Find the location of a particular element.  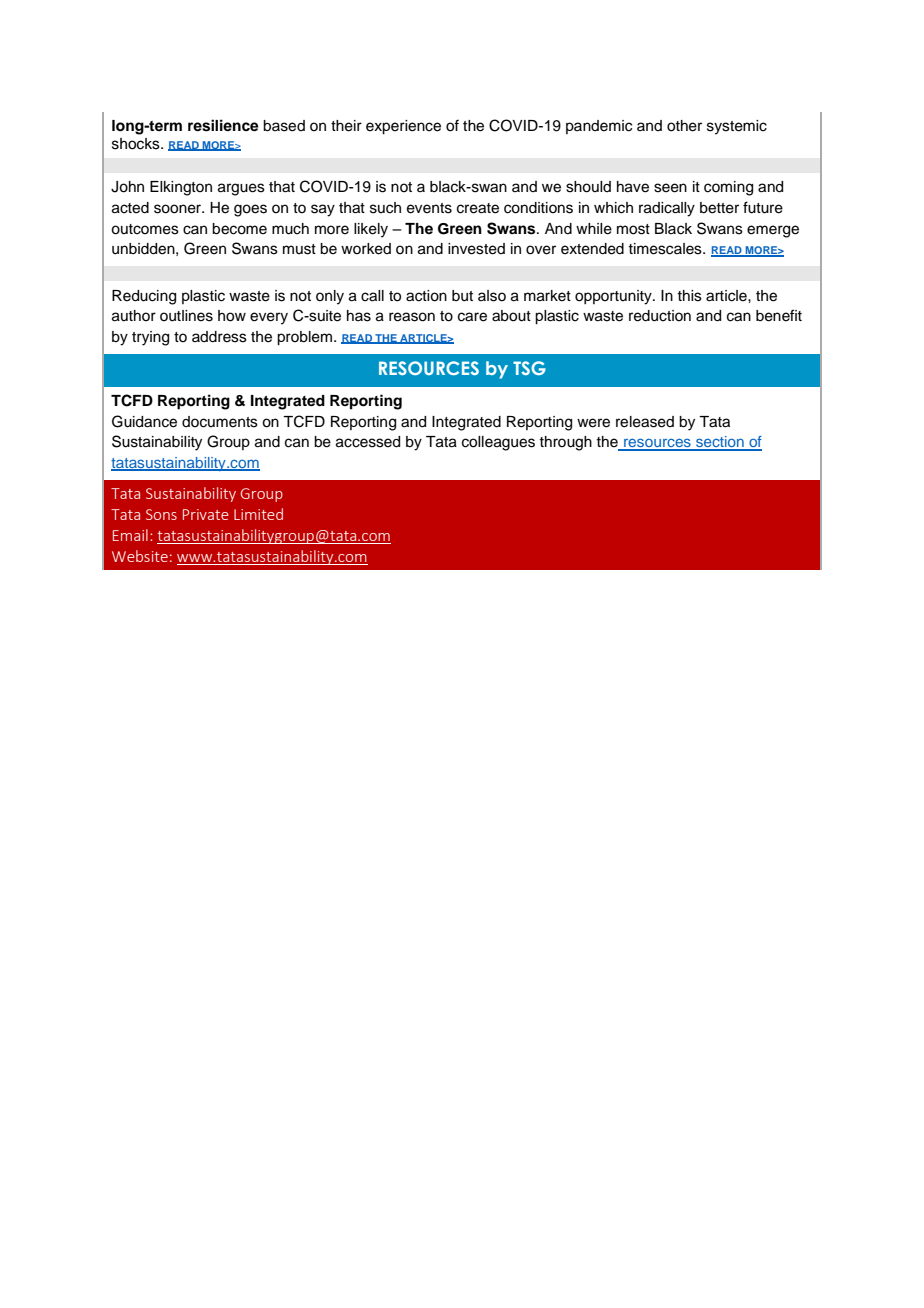

become is located at coordinates (239, 229).
